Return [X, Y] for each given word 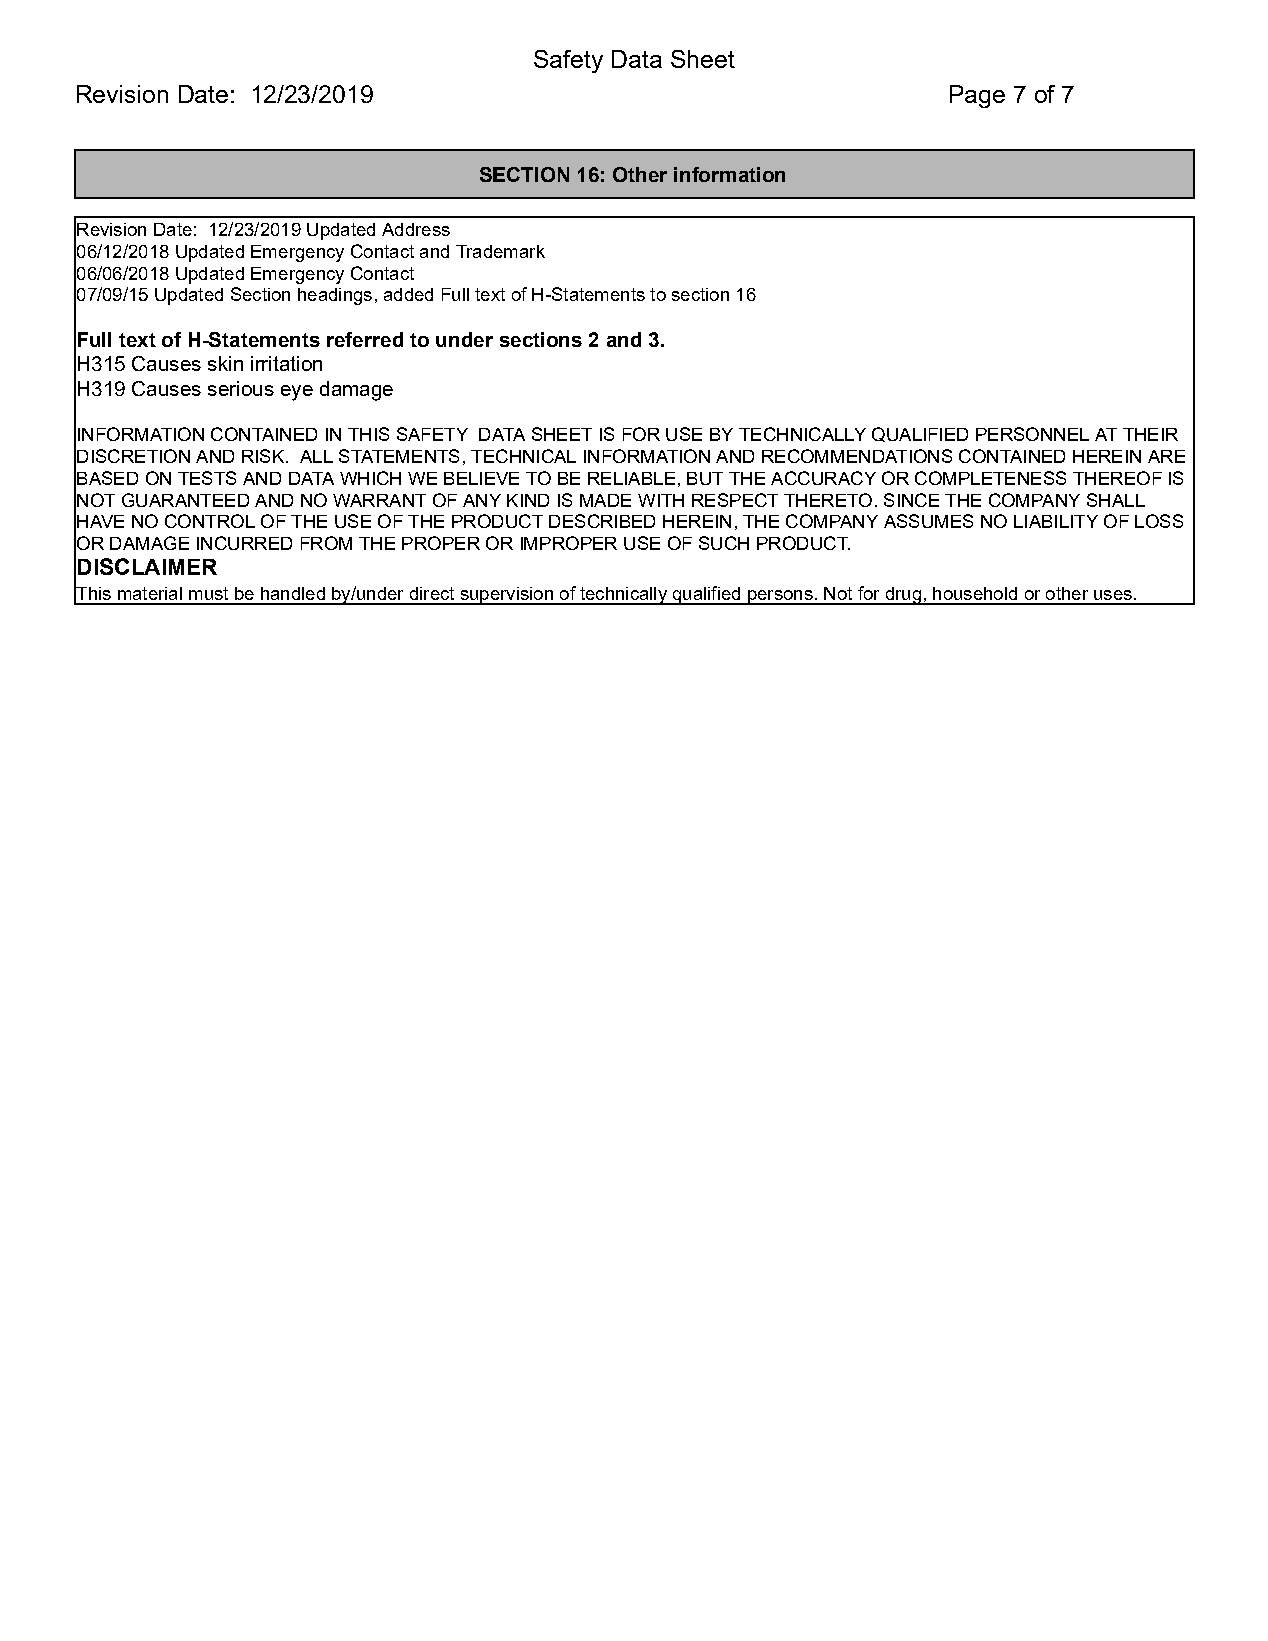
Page [977, 96]
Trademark [500, 251]
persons [780, 597]
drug [903, 596]
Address [416, 229]
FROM [326, 543]
